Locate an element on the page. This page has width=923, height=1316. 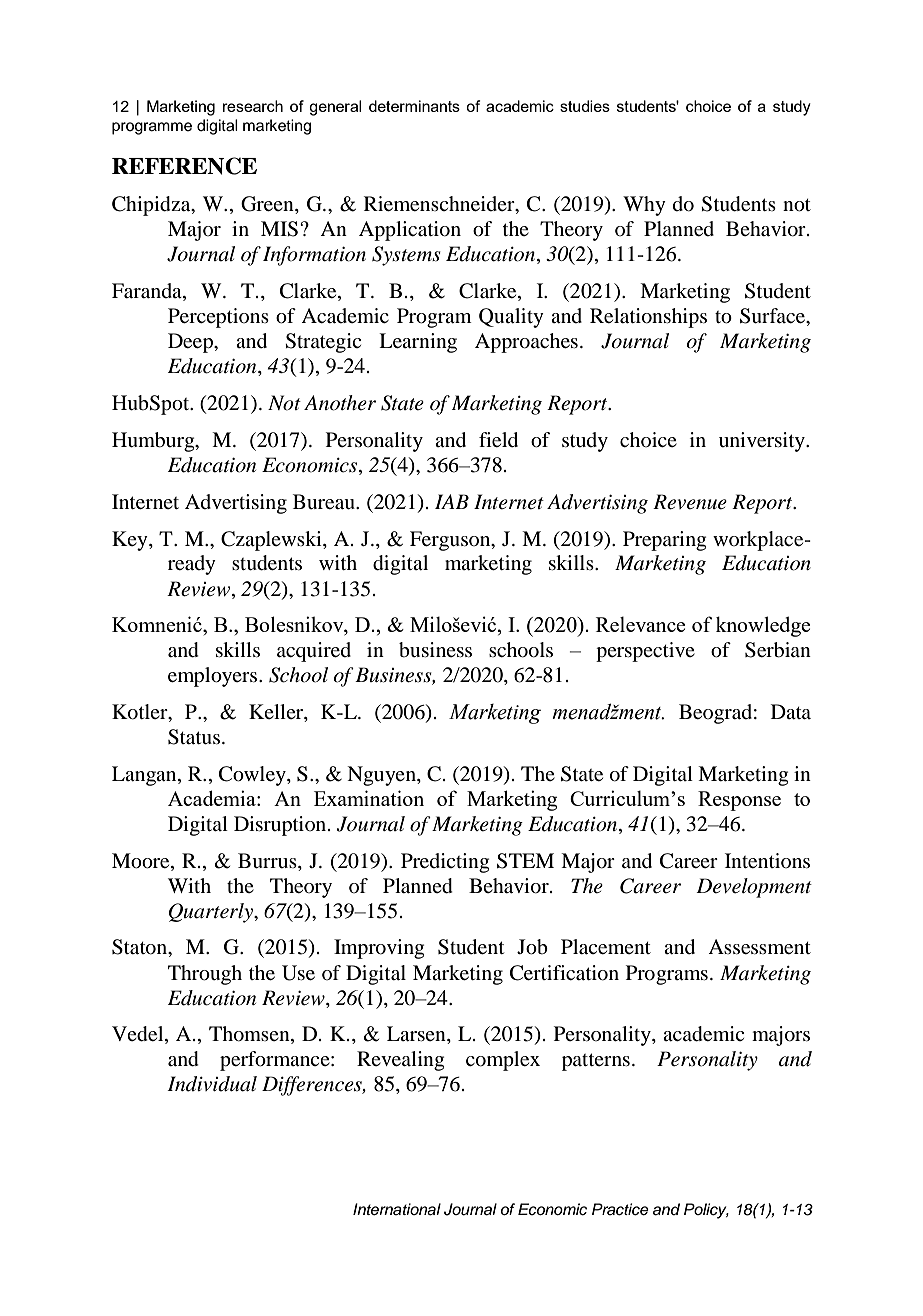
REFERENCE is located at coordinates (184, 166).
